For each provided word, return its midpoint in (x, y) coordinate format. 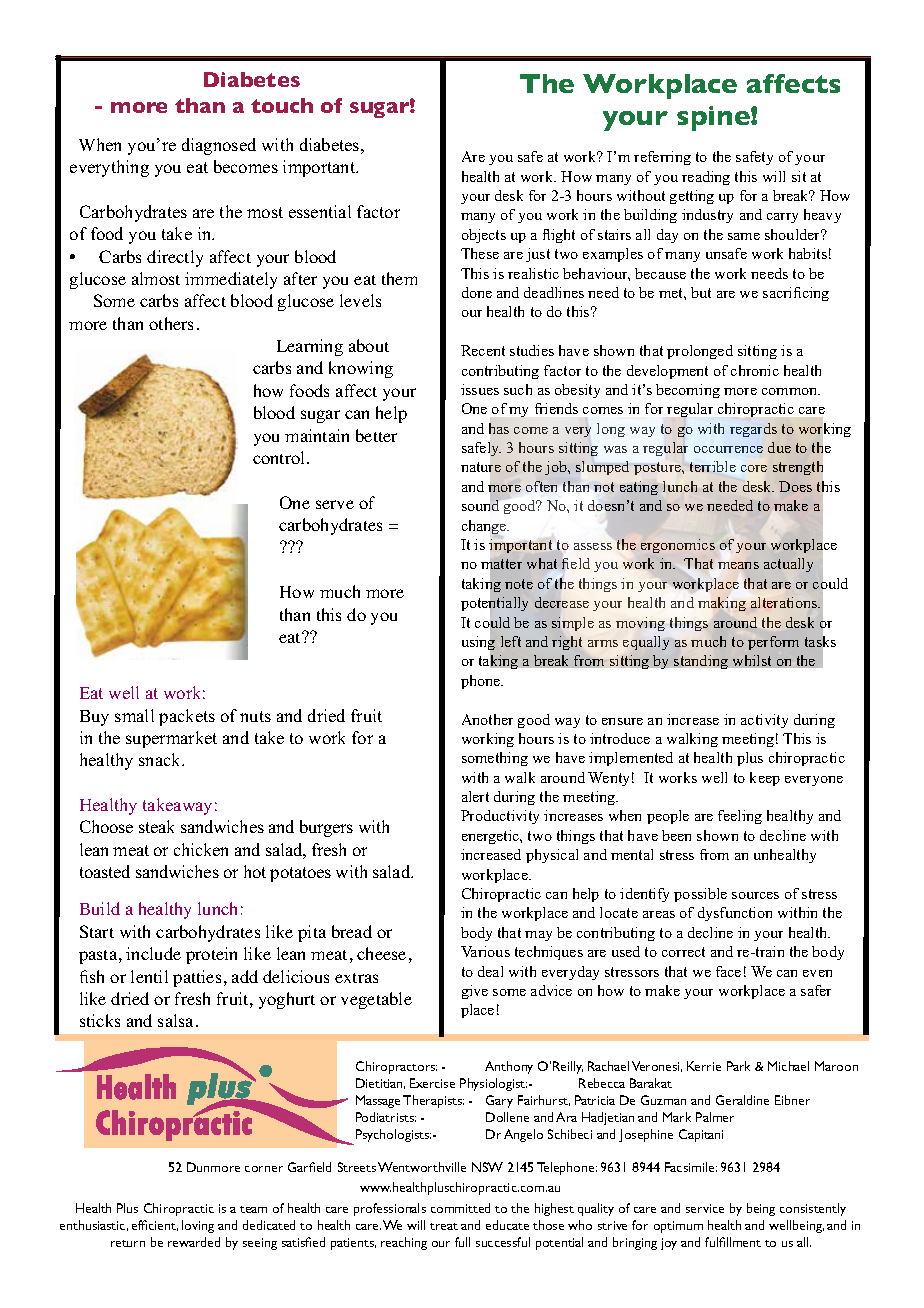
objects (484, 236)
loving (198, 1226)
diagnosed (219, 146)
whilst (752, 660)
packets (187, 717)
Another (487, 719)
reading (706, 178)
